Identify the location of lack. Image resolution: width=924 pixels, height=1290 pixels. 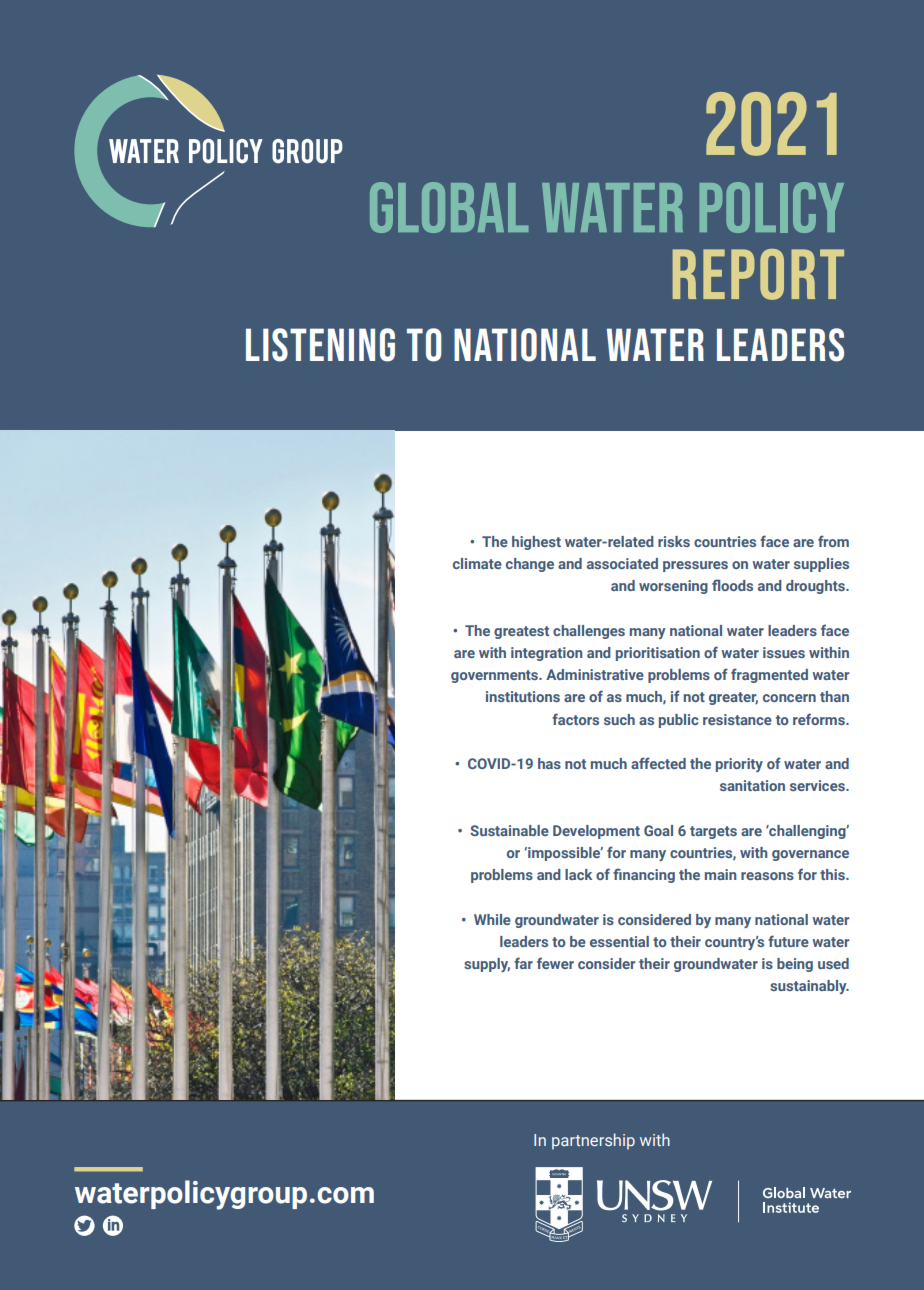
(578, 874).
